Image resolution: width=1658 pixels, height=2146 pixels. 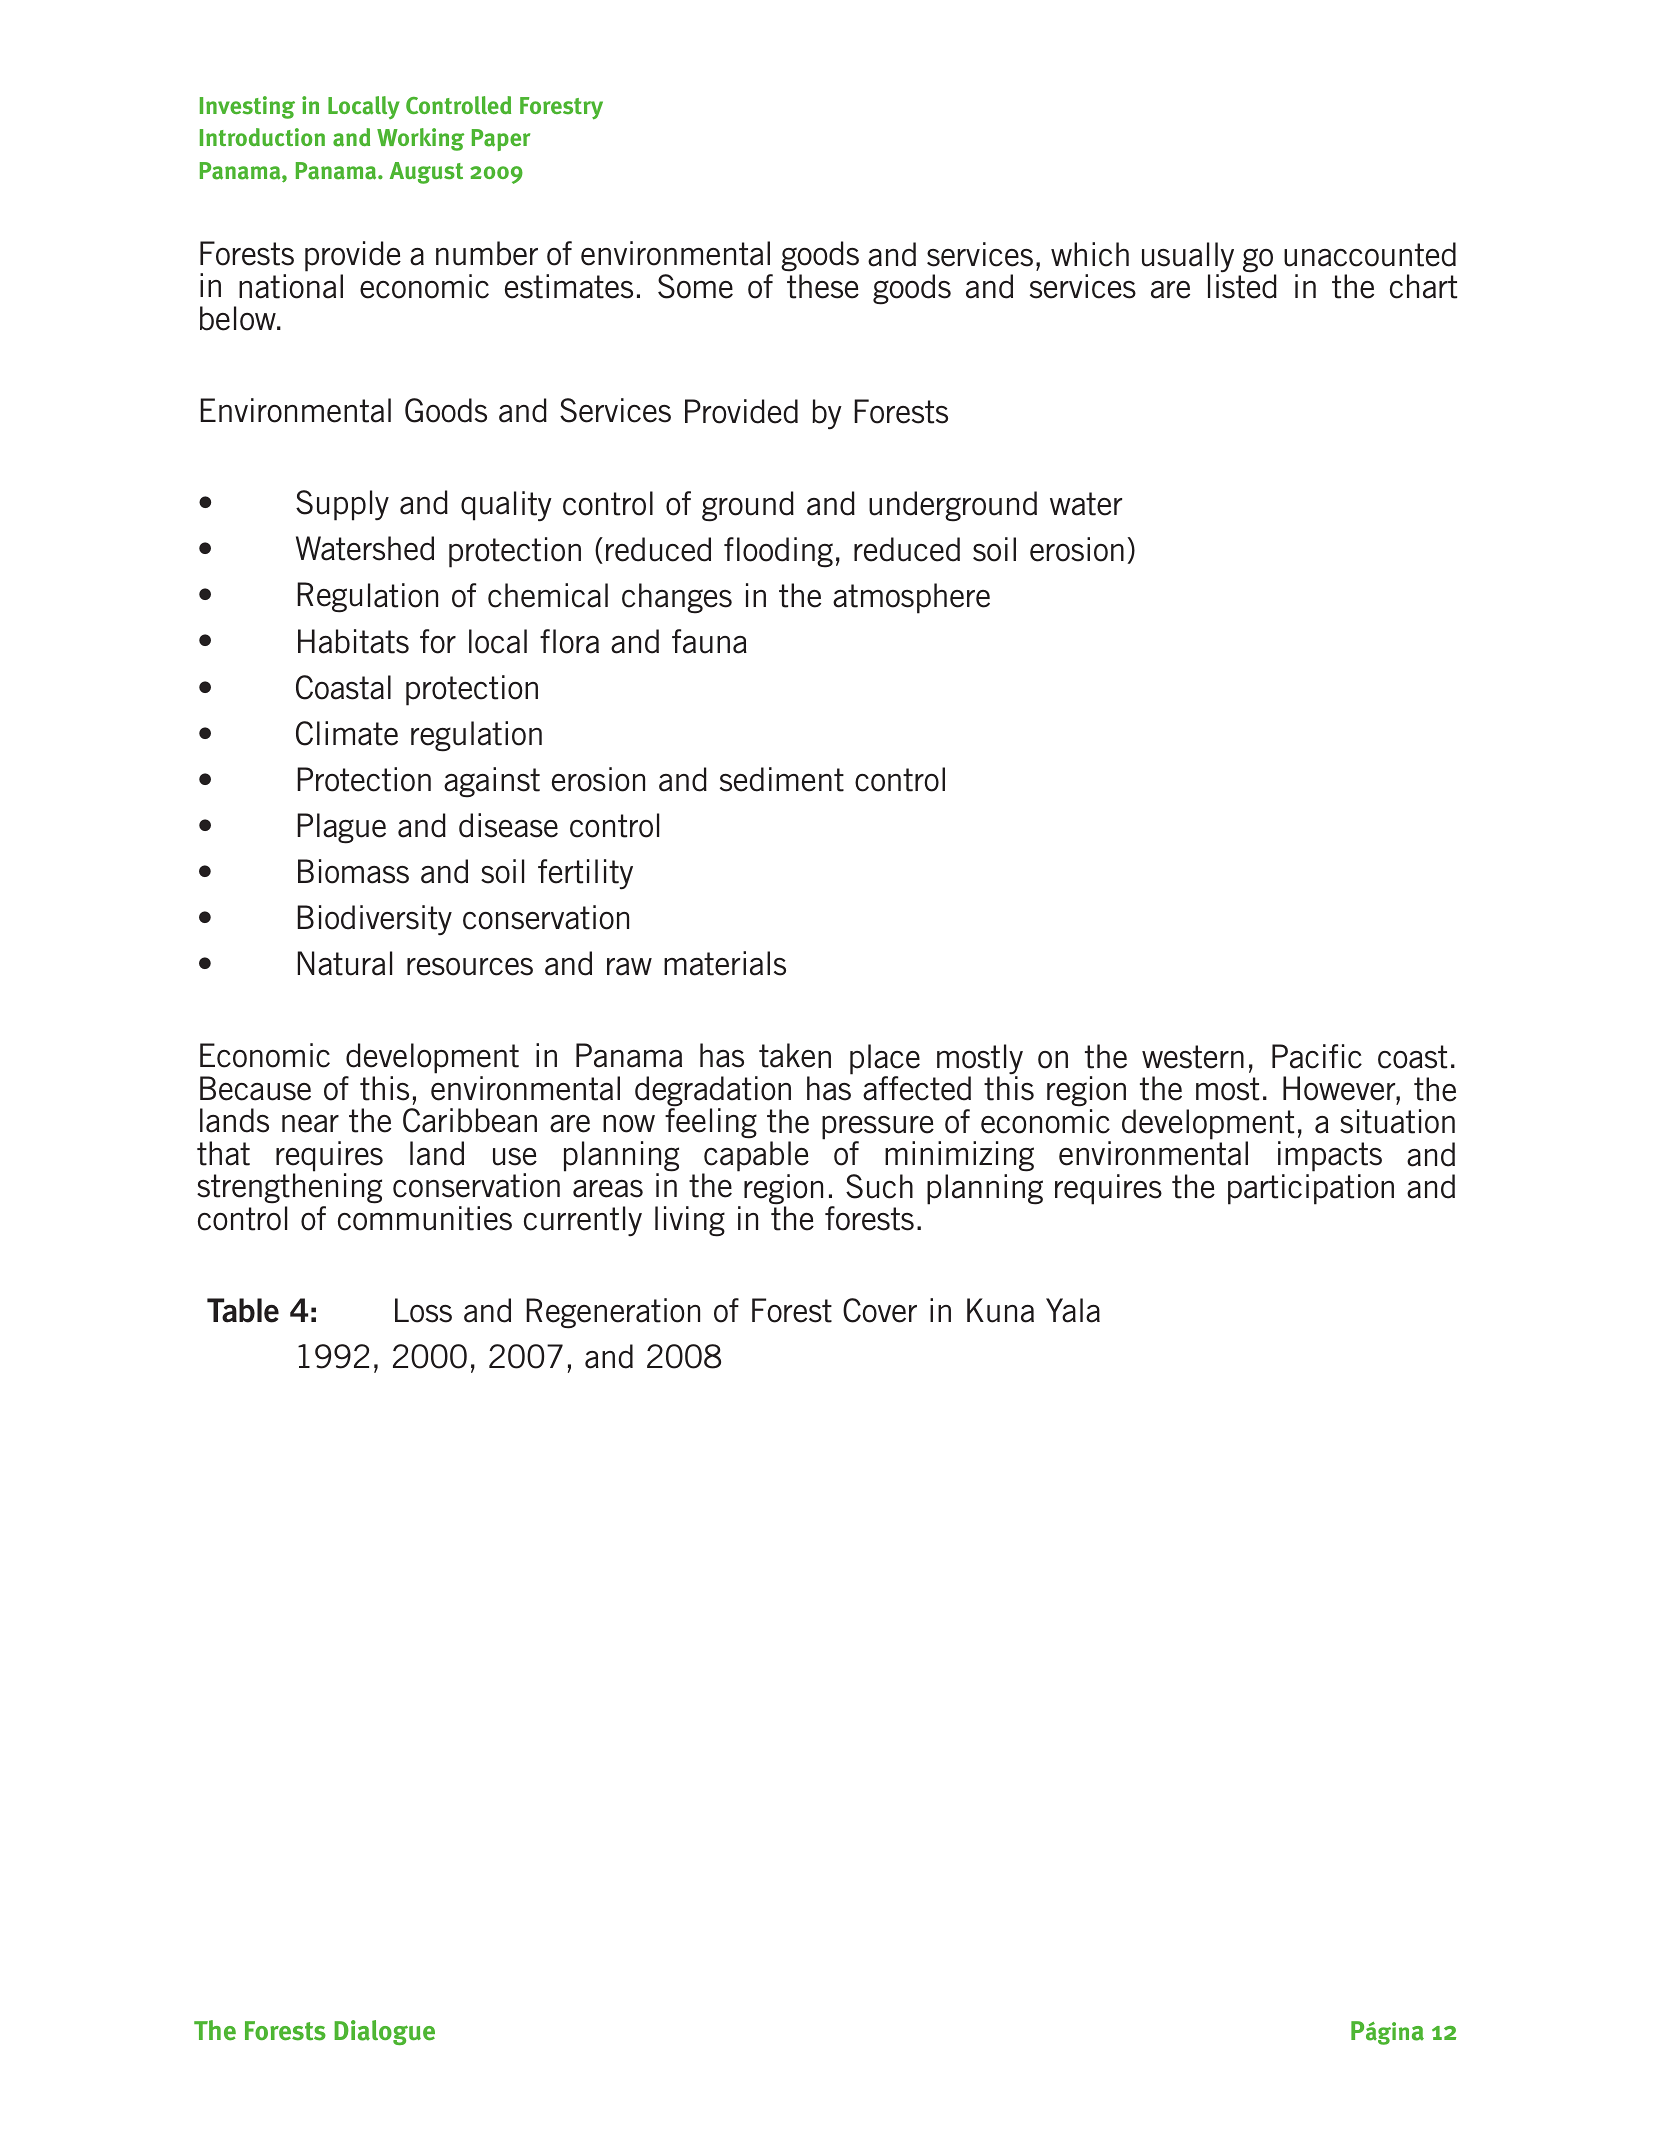 I want to click on listed, so click(x=1242, y=286).
